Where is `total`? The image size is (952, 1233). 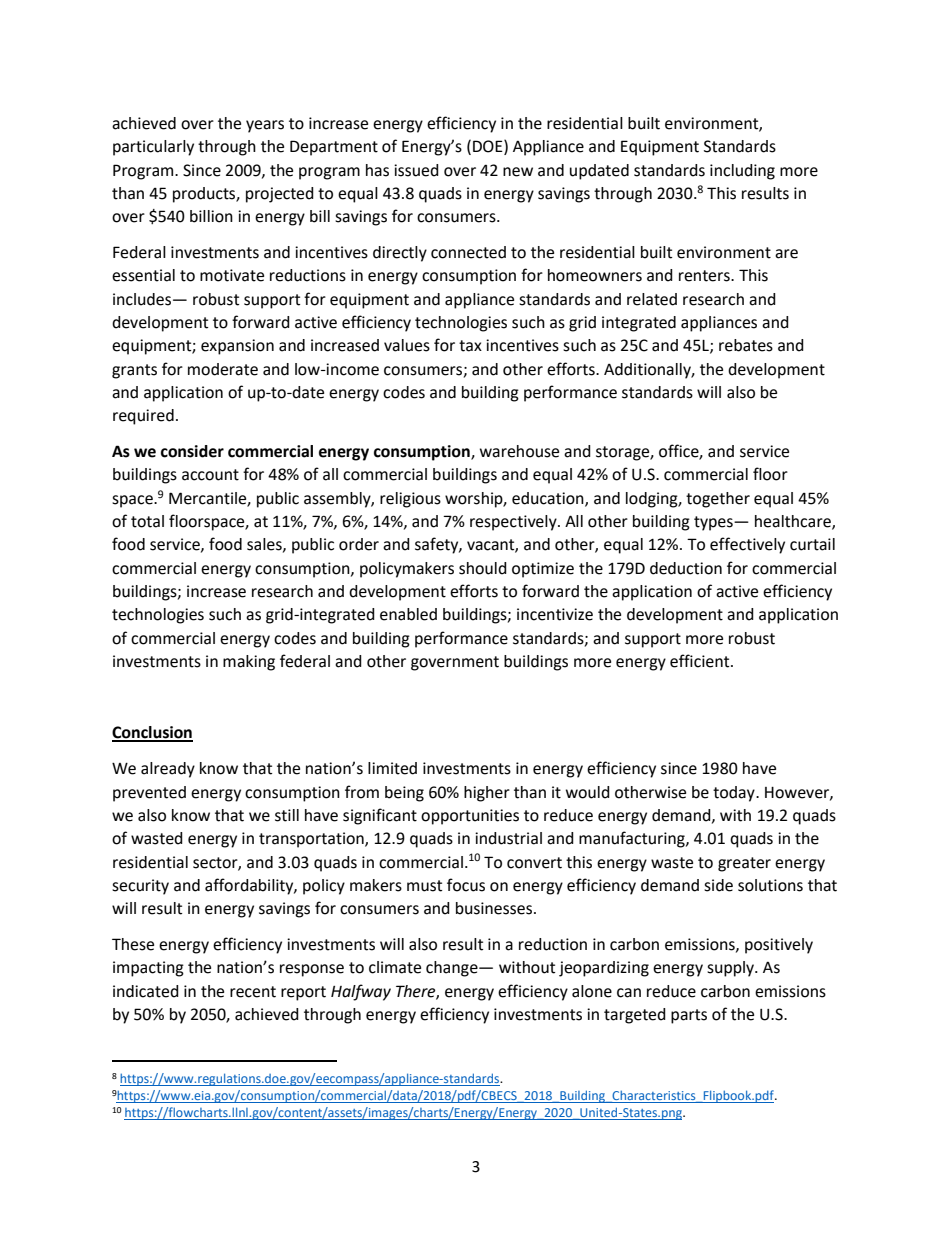 total is located at coordinates (147, 521).
